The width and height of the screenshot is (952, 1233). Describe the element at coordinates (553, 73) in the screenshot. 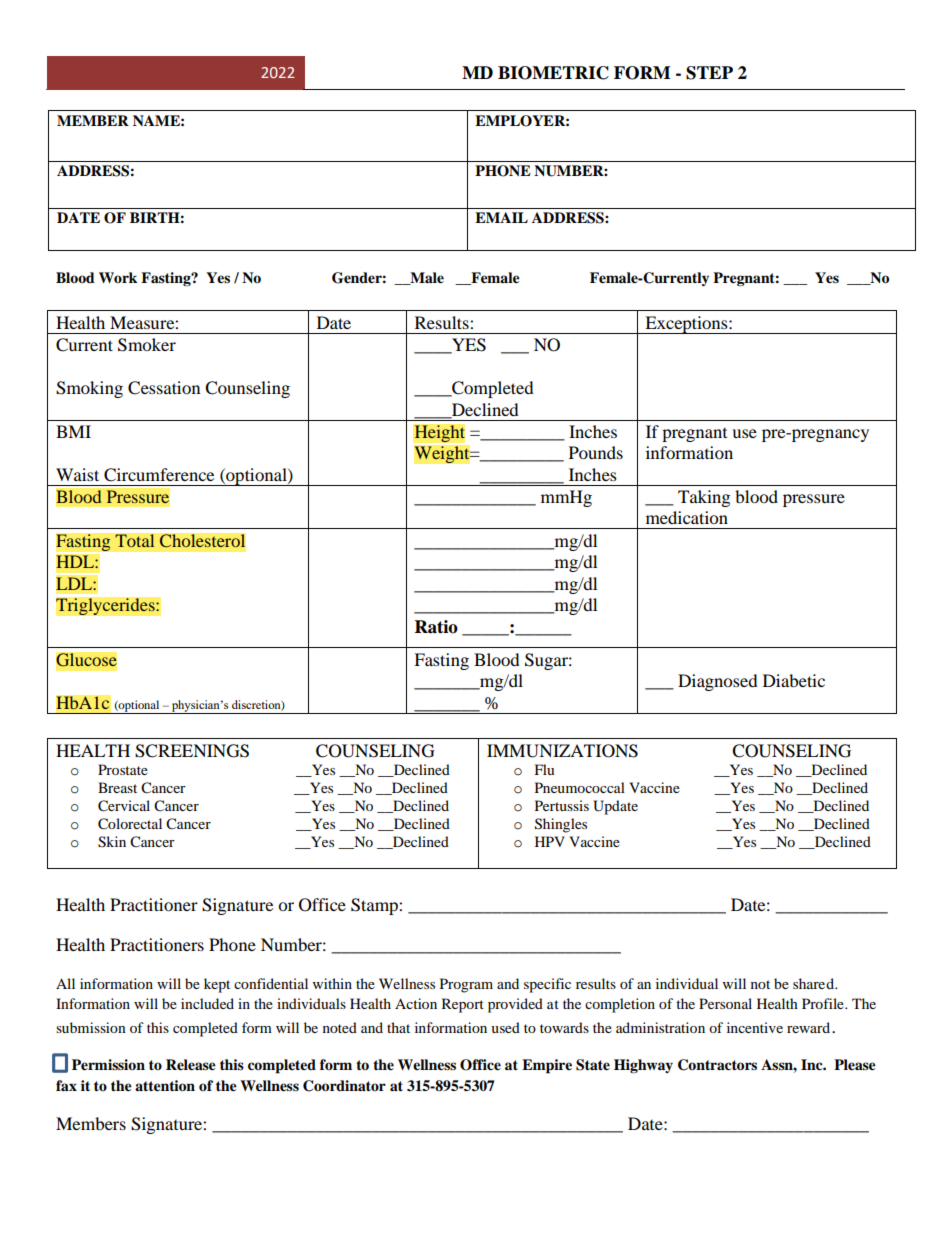

I see `BIOMETRIC` at that location.
